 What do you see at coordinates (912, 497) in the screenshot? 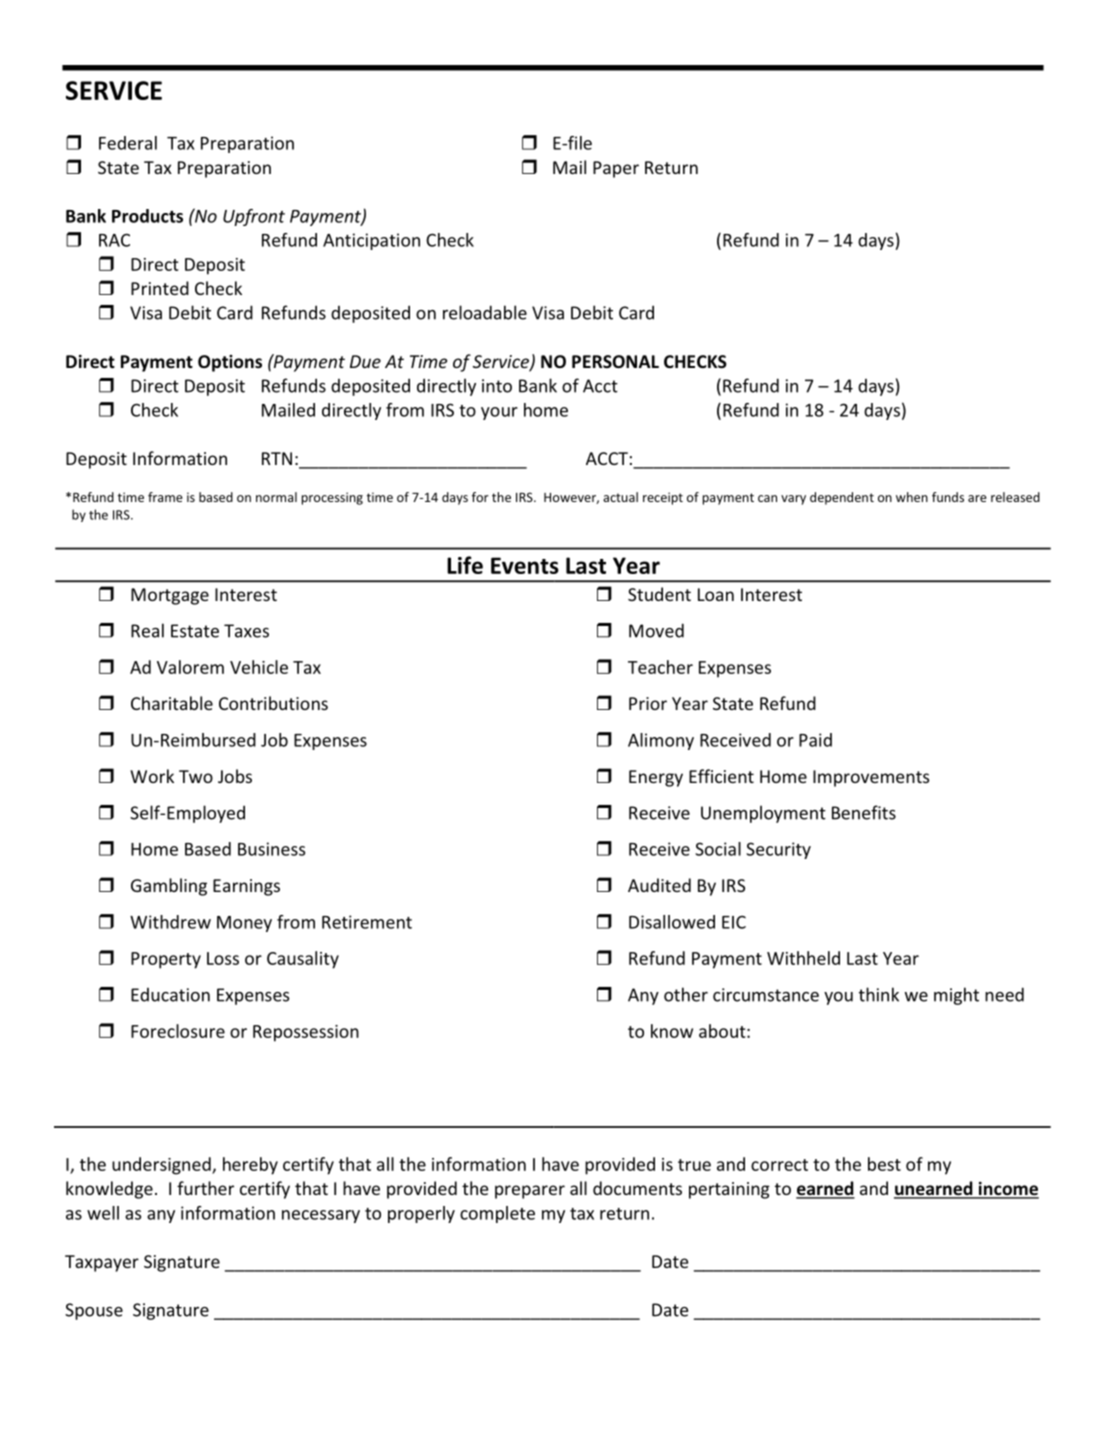
I see `when` at bounding box center [912, 497].
